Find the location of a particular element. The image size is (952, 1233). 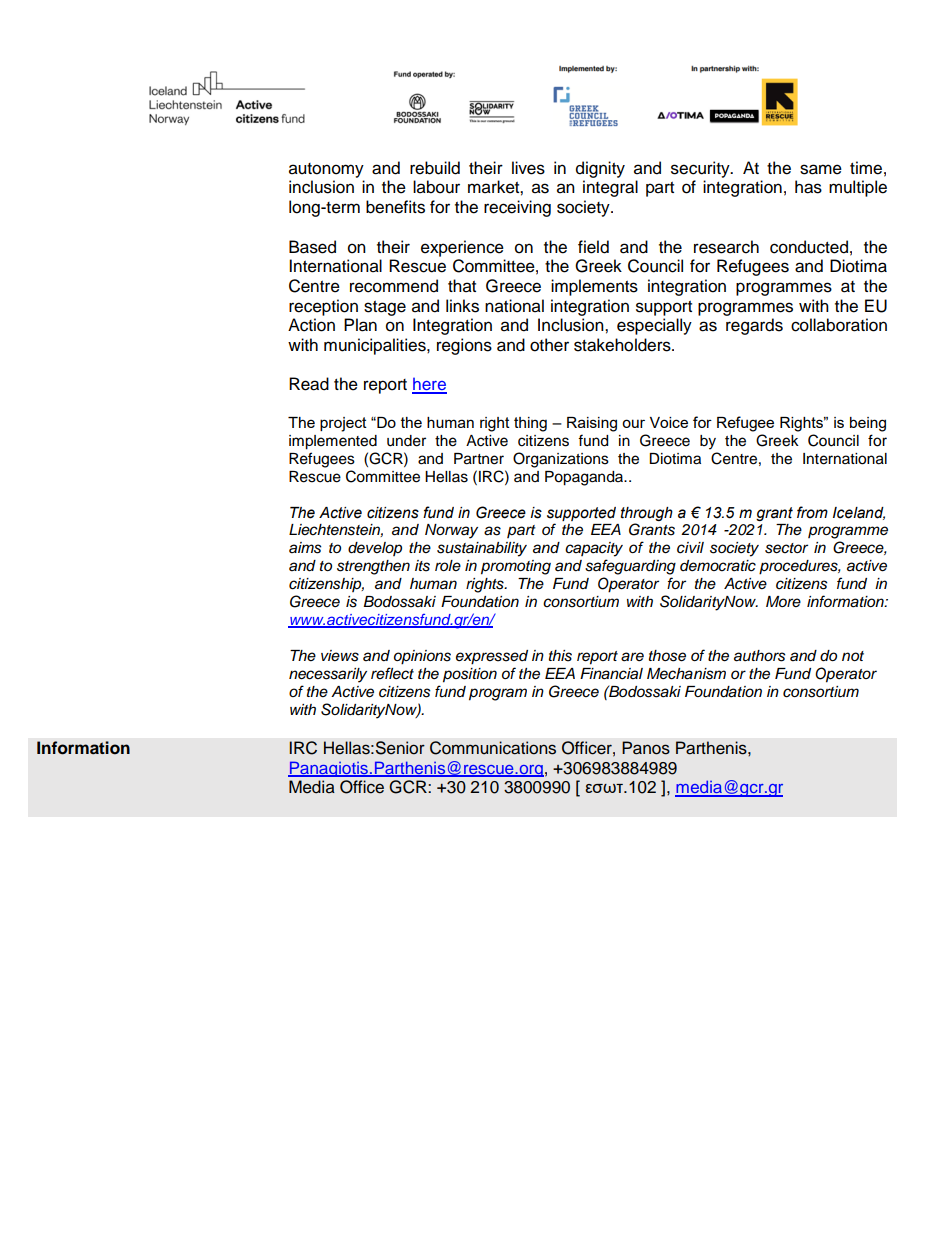

views is located at coordinates (340, 656).
